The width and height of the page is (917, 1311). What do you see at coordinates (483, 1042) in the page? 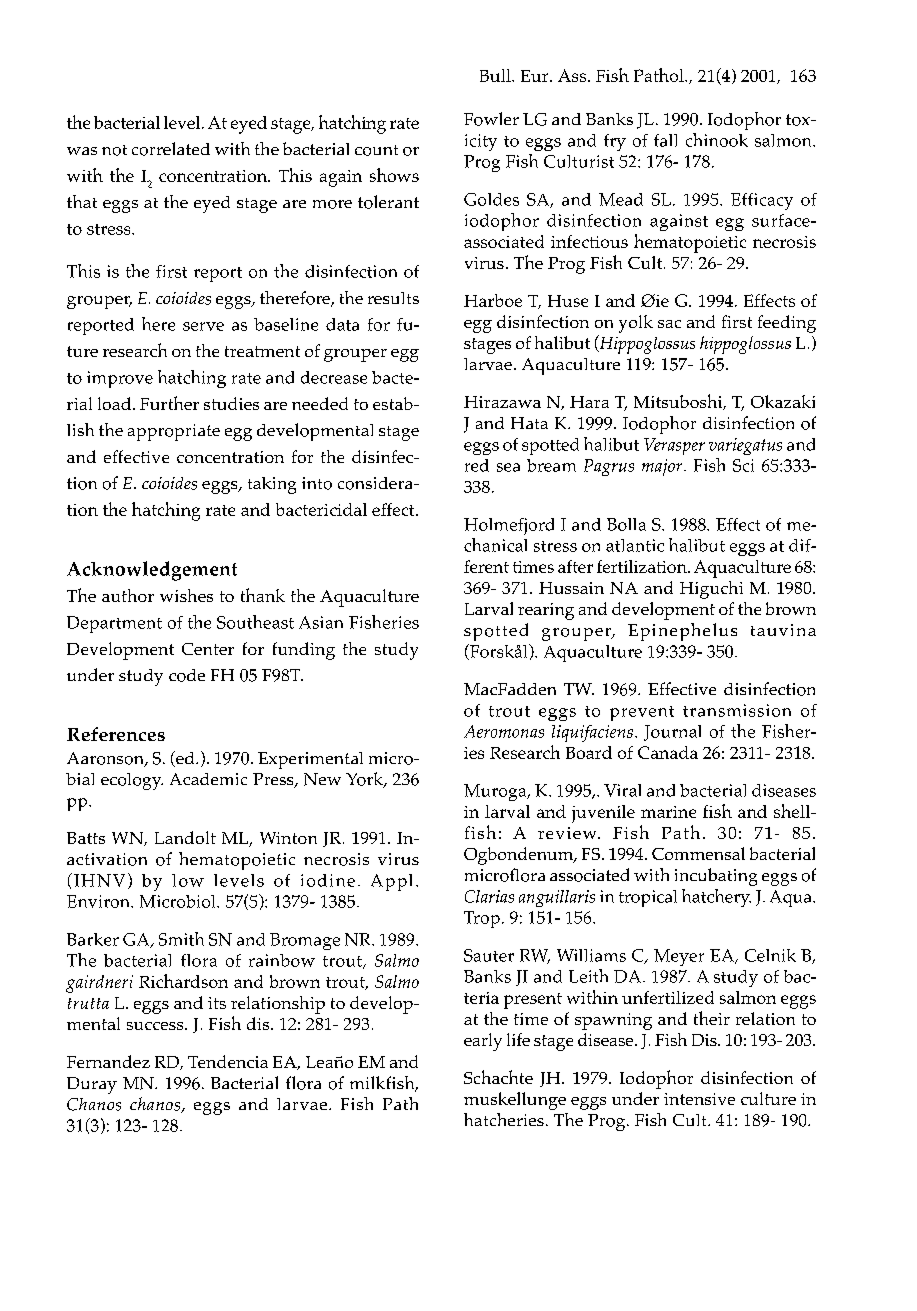
I see `early` at bounding box center [483, 1042].
